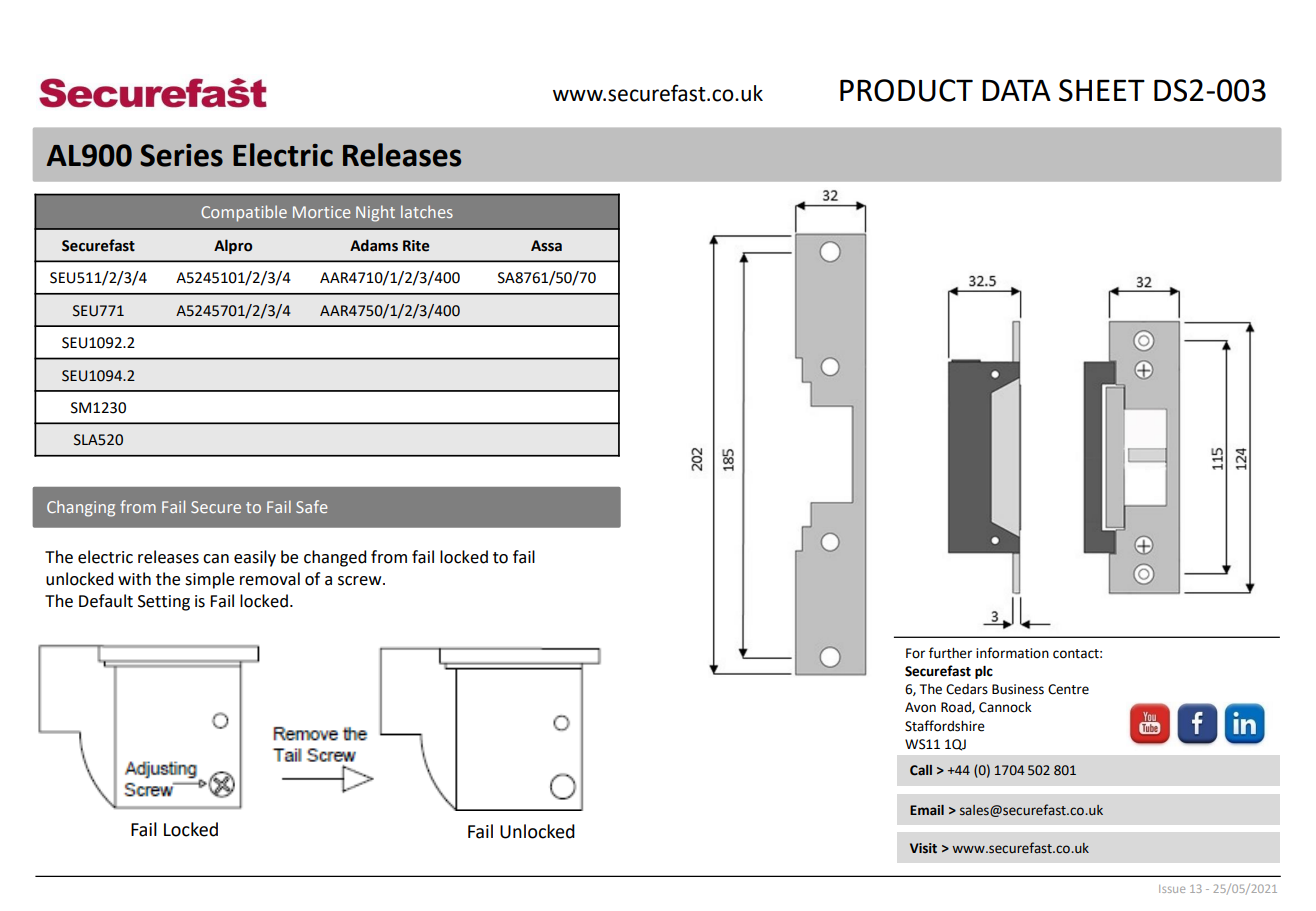 This image has height=911, width=1316. What do you see at coordinates (1016, 90) in the image?
I see `DATA` at bounding box center [1016, 90].
